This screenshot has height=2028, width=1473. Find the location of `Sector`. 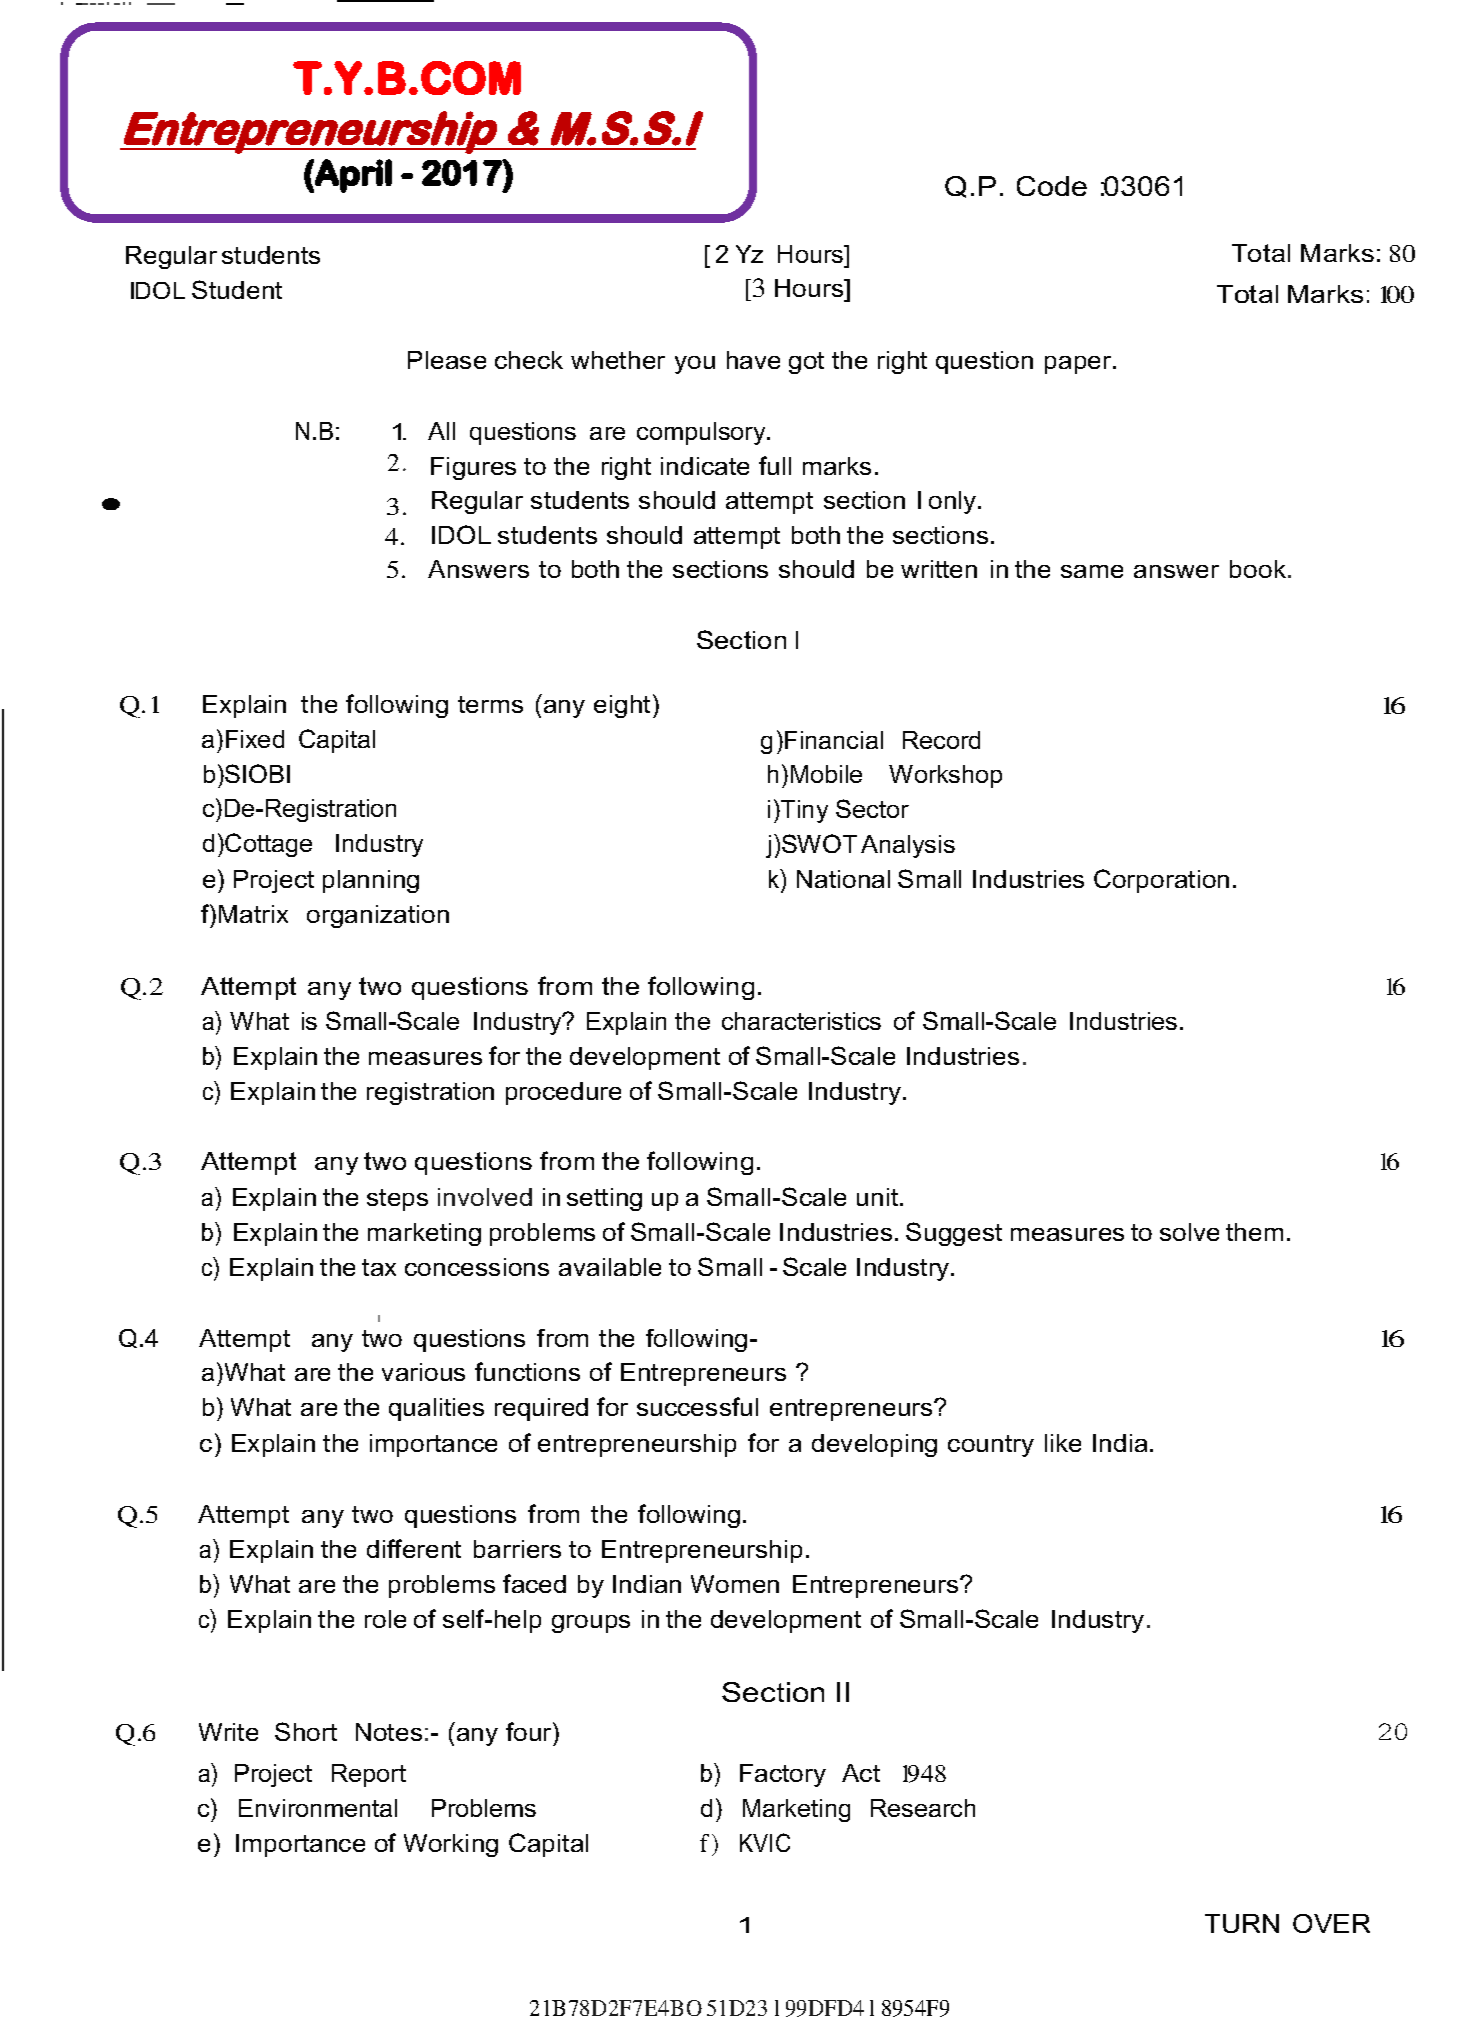

Sector is located at coordinates (872, 808).
